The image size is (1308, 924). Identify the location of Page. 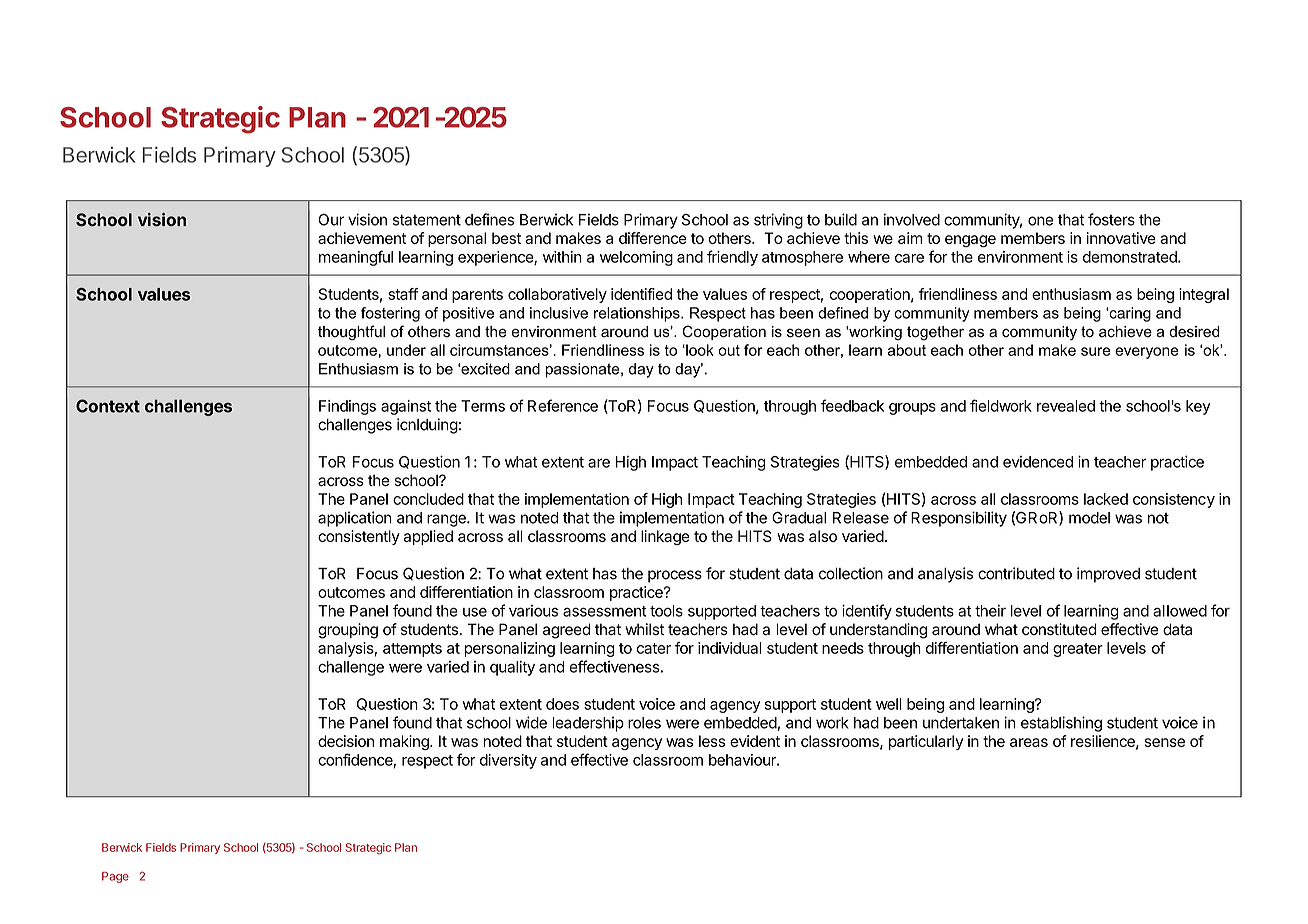
(115, 877).
